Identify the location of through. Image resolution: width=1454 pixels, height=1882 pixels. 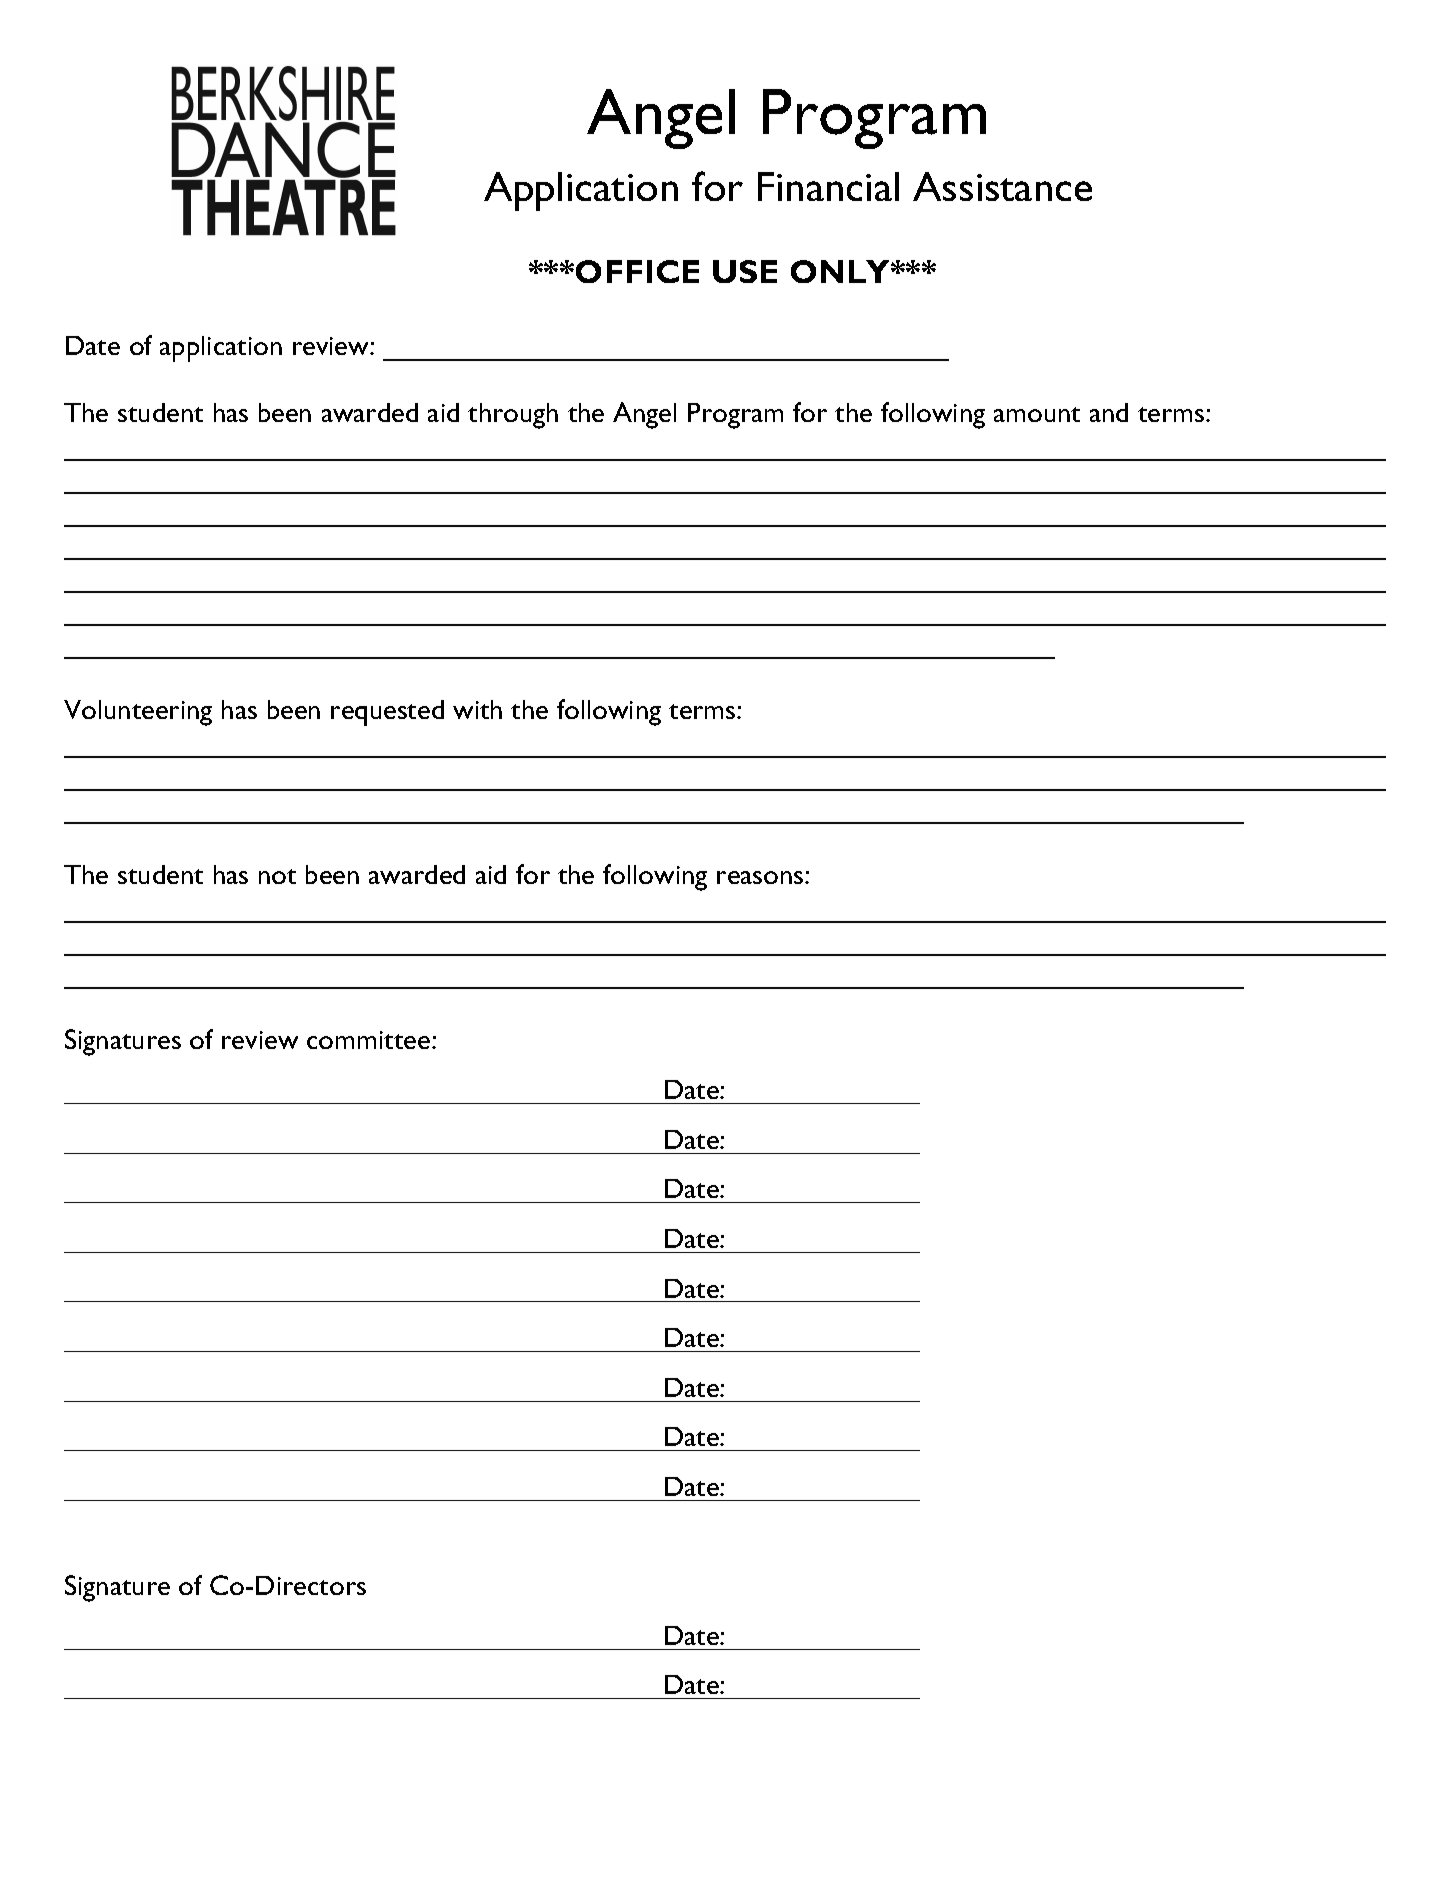
(513, 416).
